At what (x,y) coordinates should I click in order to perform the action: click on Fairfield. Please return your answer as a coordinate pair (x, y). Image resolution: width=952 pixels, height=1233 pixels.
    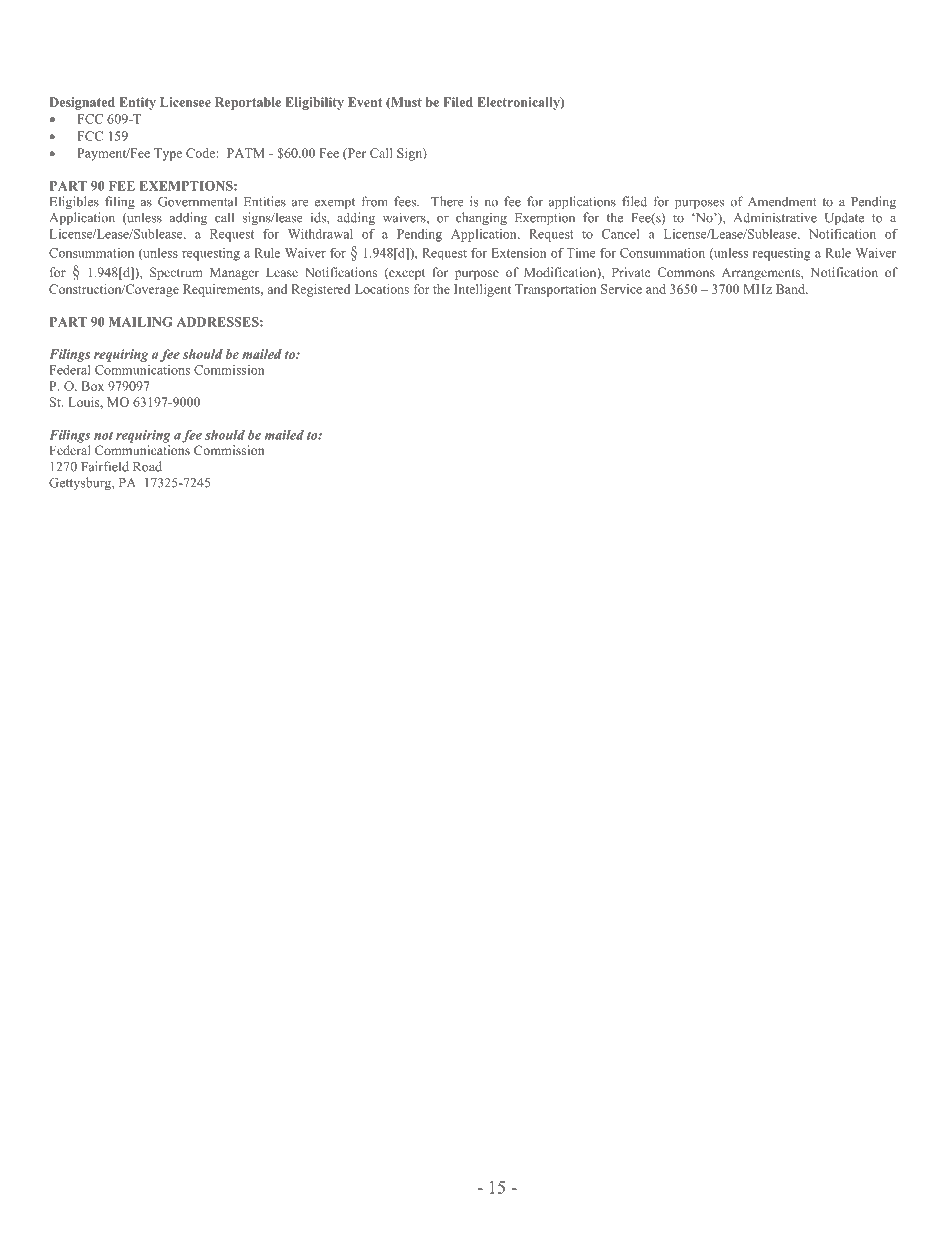
    Looking at the image, I should click on (105, 466).
